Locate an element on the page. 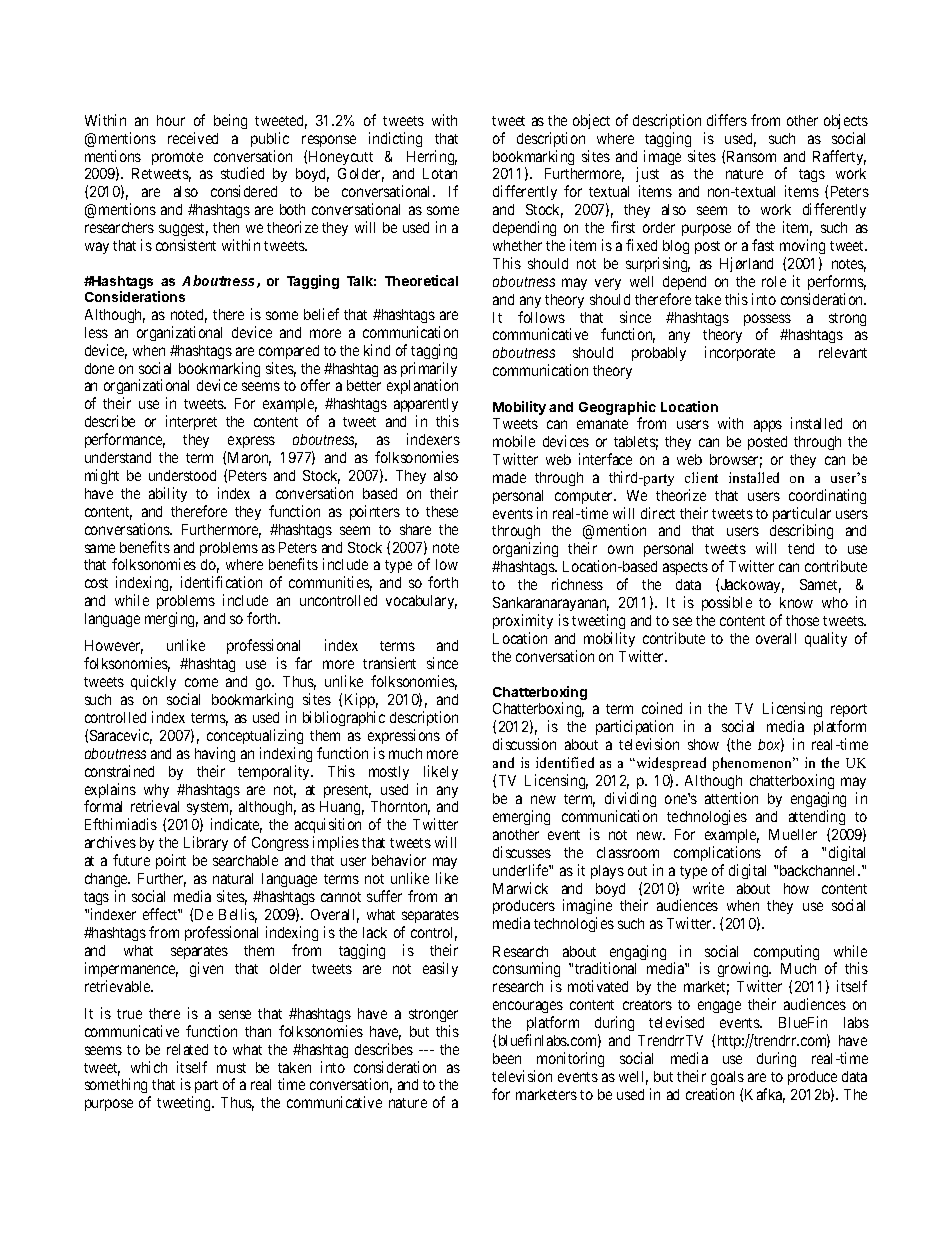  promote is located at coordinates (177, 158).
